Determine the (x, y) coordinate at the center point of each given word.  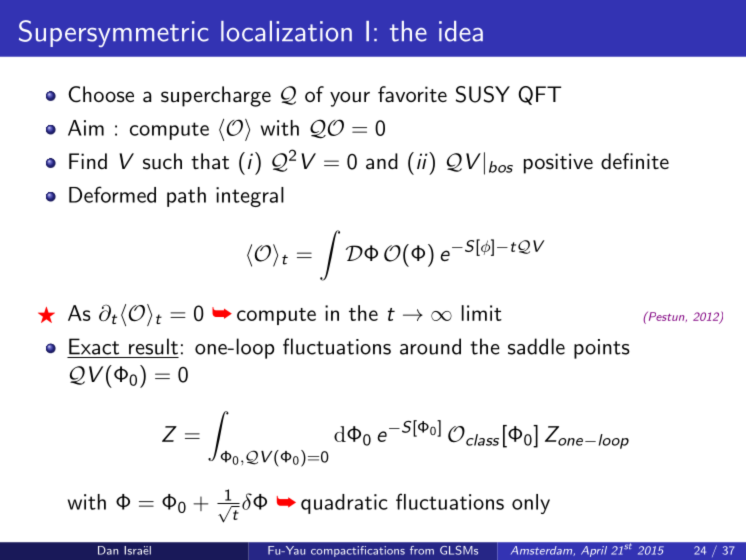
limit (482, 313)
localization (286, 31)
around (430, 346)
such (162, 161)
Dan (108, 550)
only (531, 504)
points (602, 349)
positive (558, 163)
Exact (94, 346)
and (382, 161)
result (153, 346)
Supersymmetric (114, 33)
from (422, 550)
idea (461, 31)
